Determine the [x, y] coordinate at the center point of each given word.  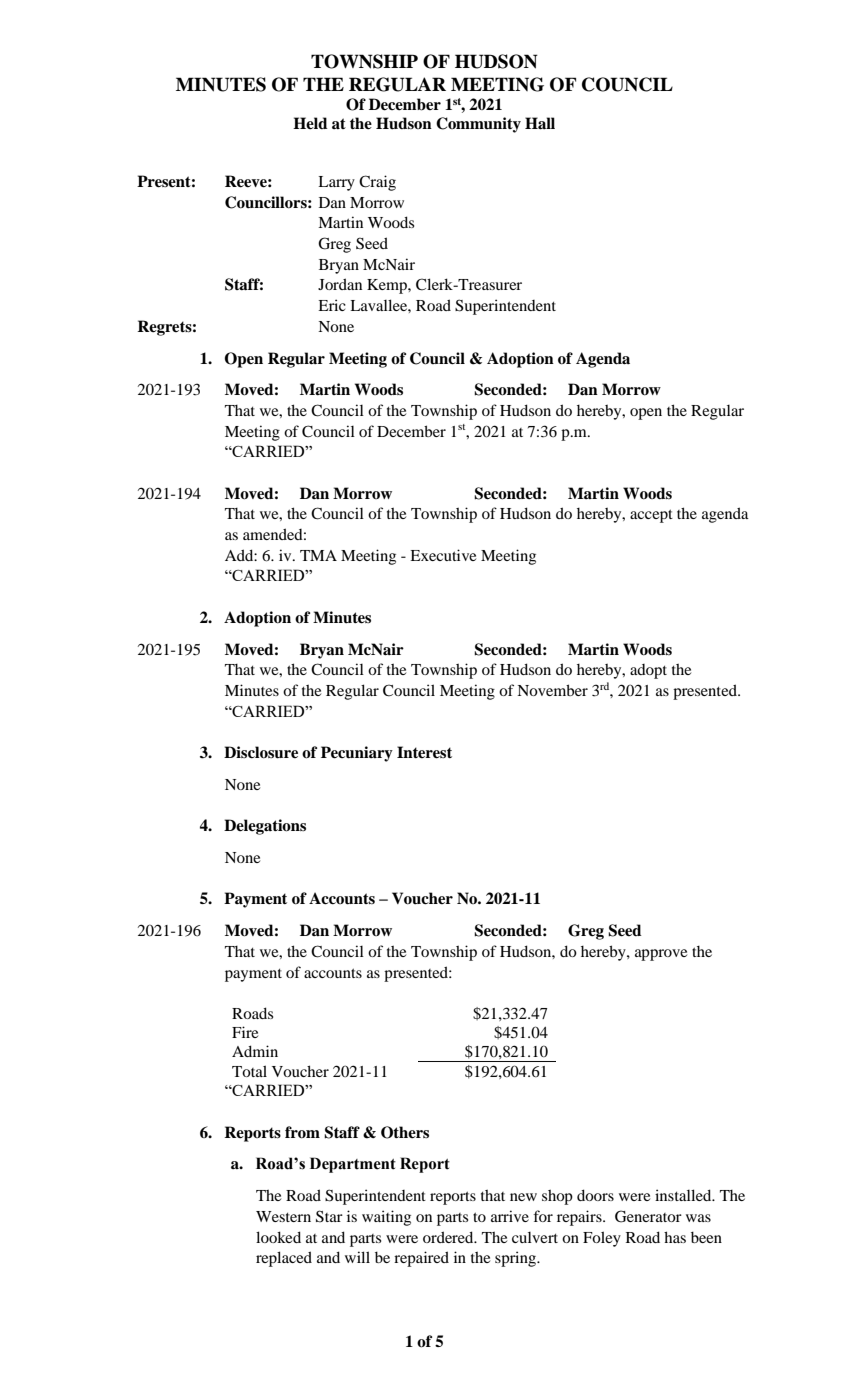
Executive [443, 555]
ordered [449, 1237]
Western [283, 1216]
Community [478, 125]
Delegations [265, 827]
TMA [318, 555]
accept [651, 516]
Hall [540, 123]
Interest [424, 752]
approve [661, 955]
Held [310, 123]
